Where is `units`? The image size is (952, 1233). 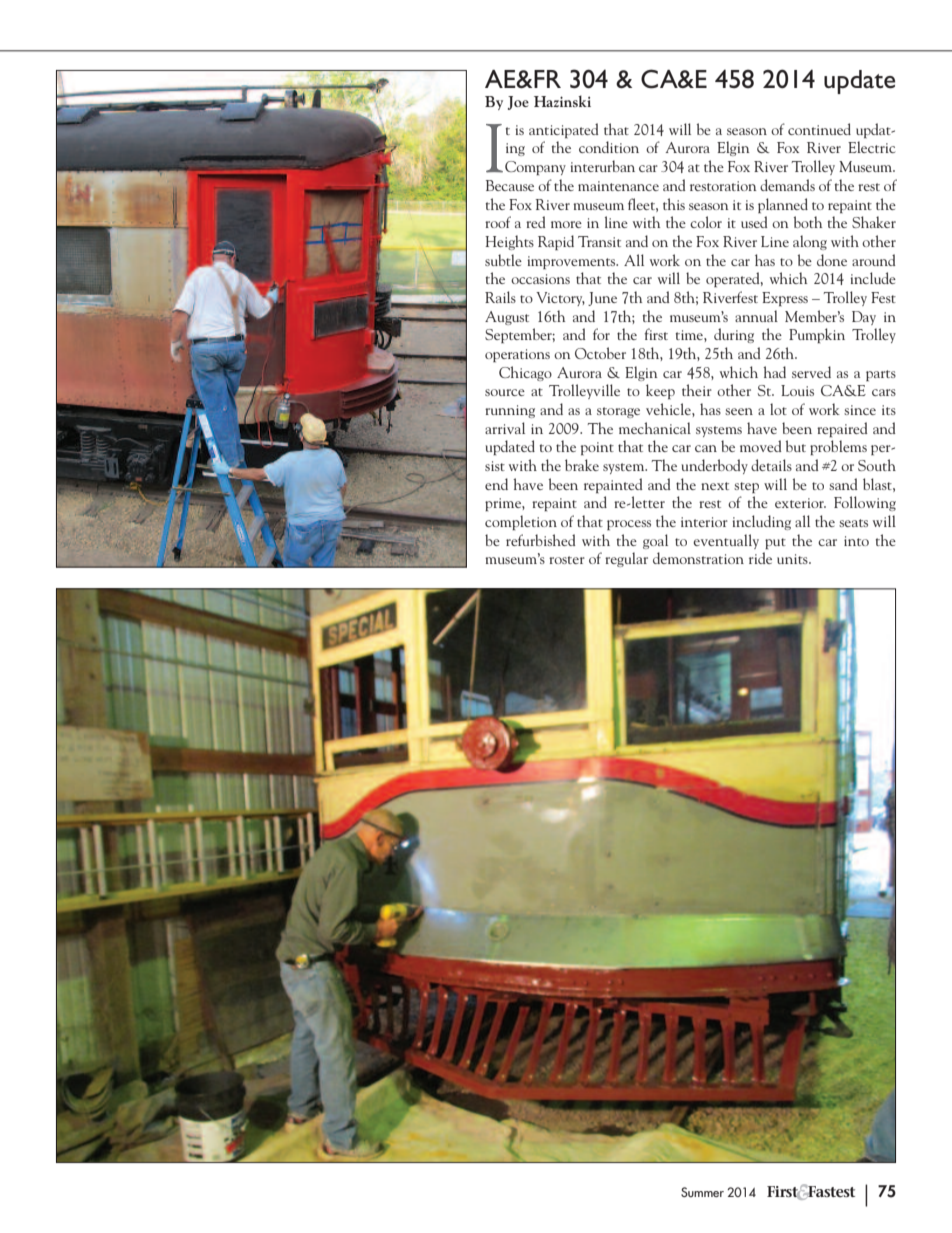 units is located at coordinates (793, 559).
